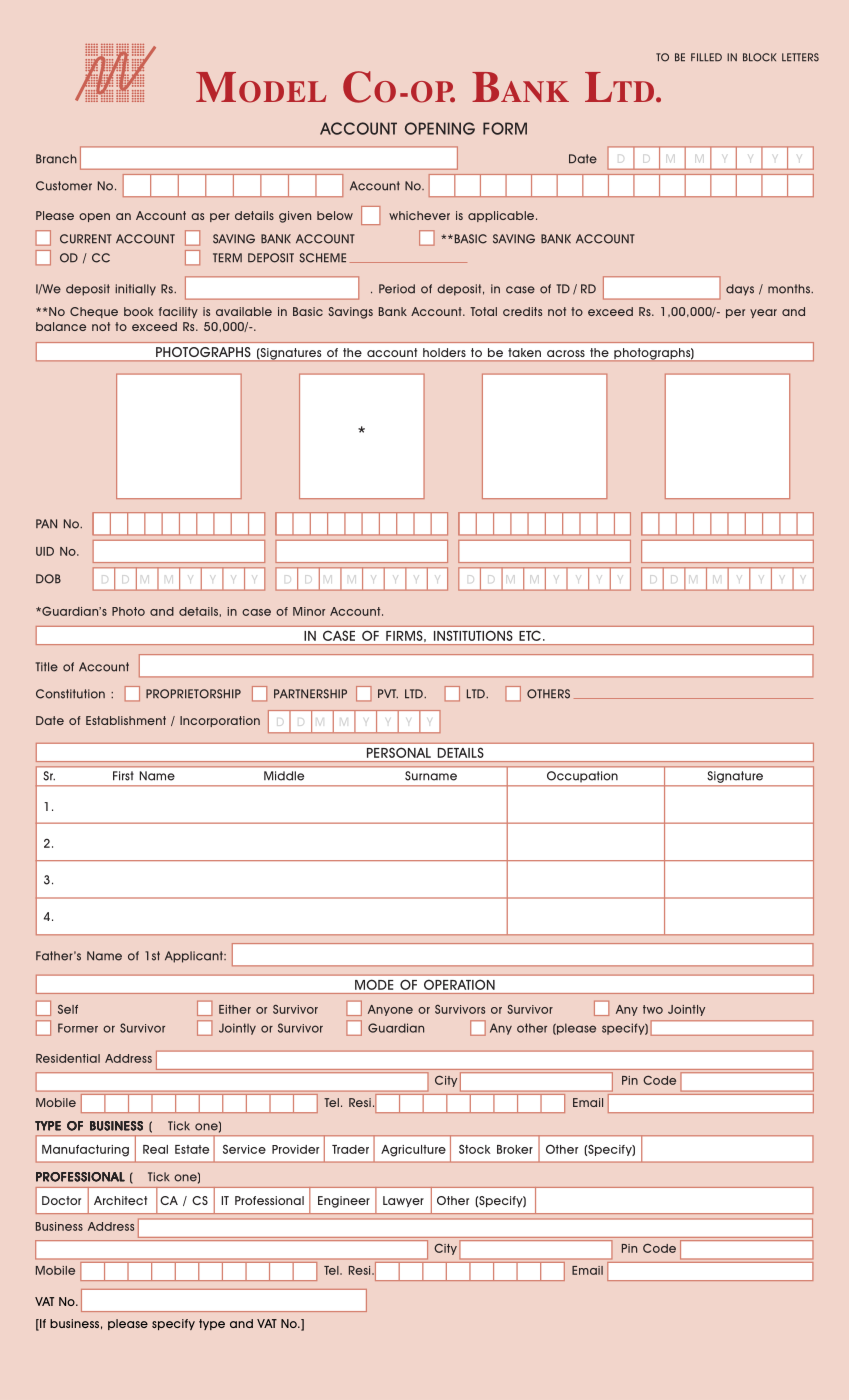  I want to click on PVT, so click(388, 693).
